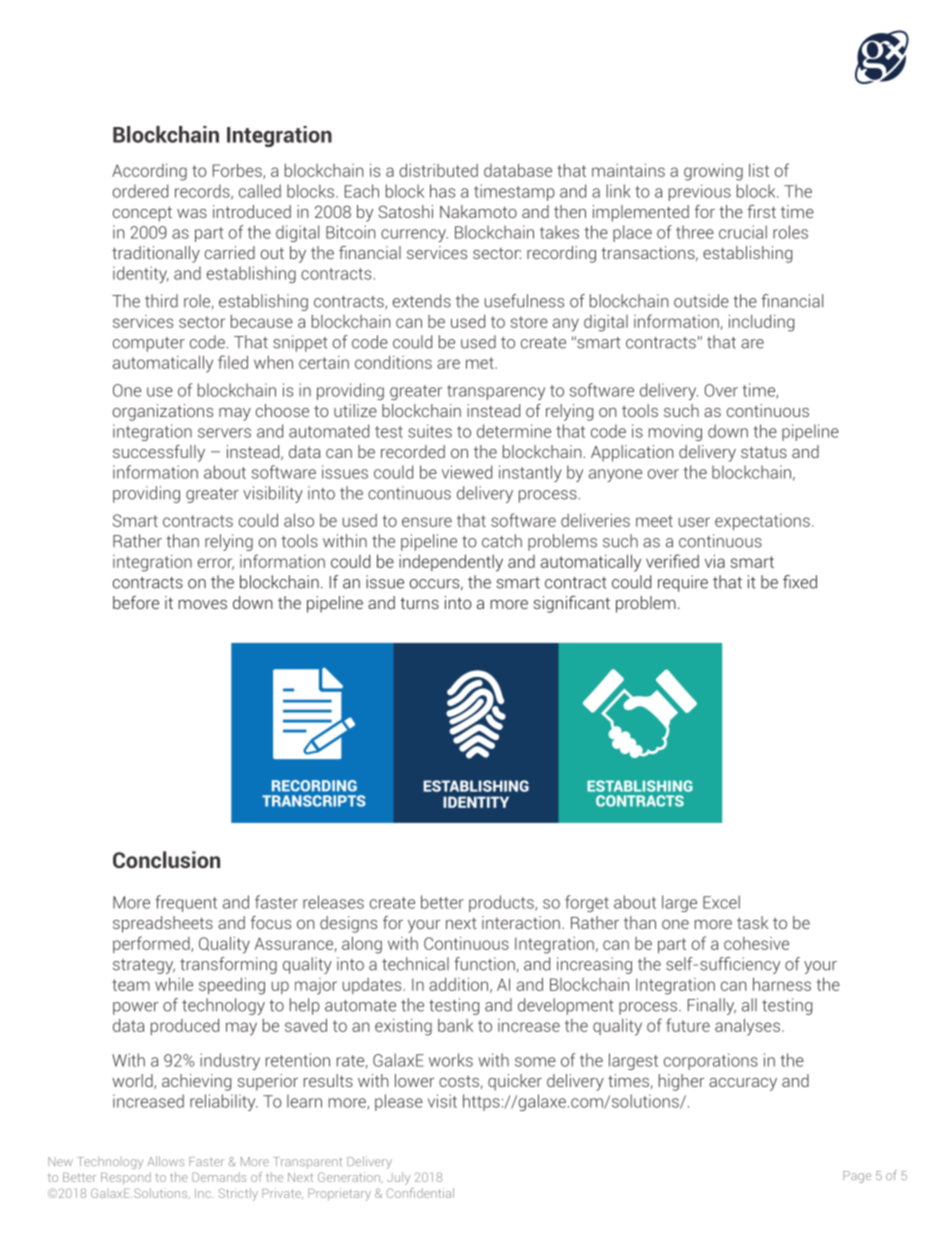  Describe the element at coordinates (165, 1161) in the image. I see `Allows` at that location.
